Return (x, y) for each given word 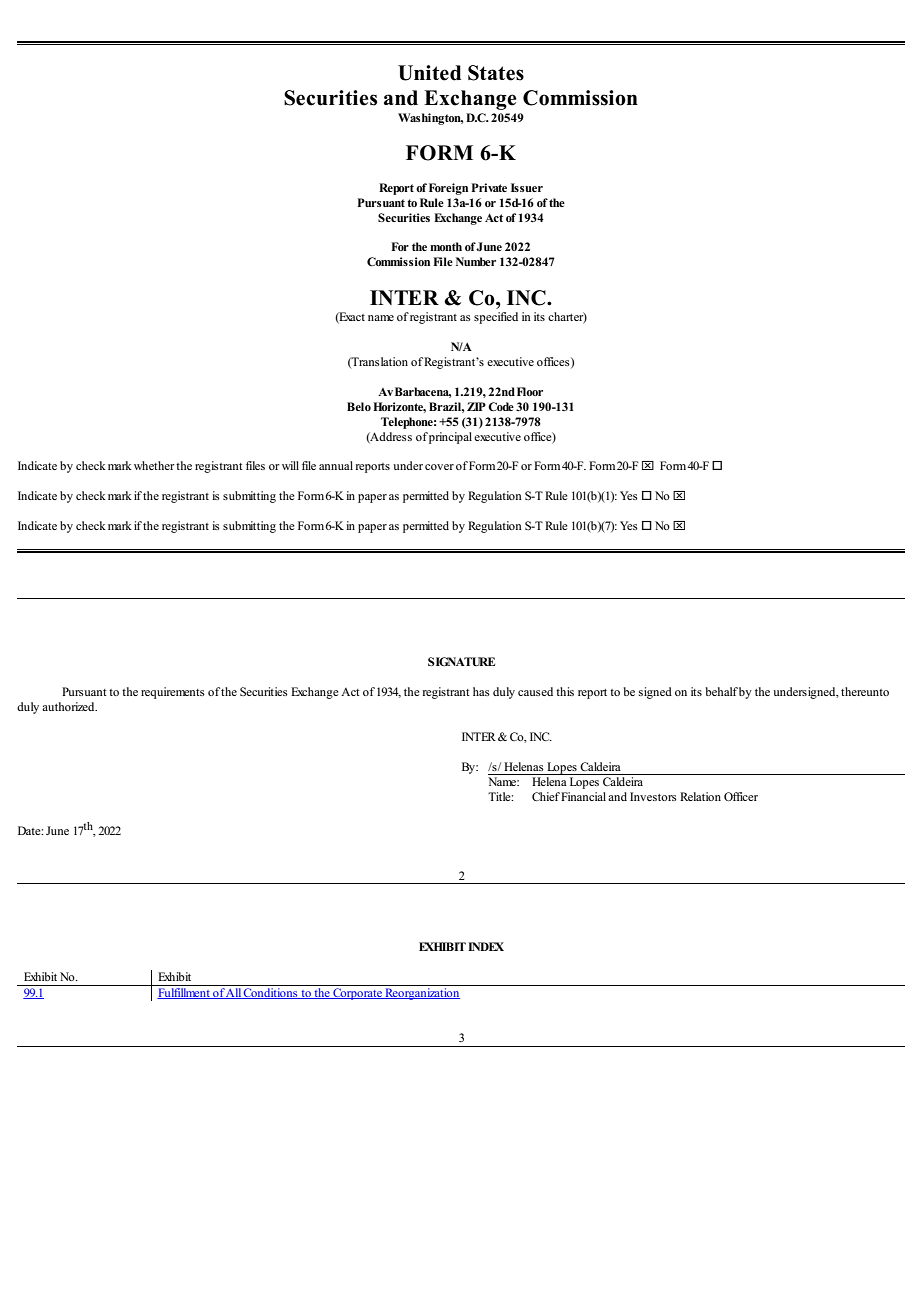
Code (501, 406)
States (496, 73)
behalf (721, 691)
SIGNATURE (461, 661)
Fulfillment (184, 993)
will (290, 465)
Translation (379, 362)
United (429, 73)
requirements (173, 693)
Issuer (527, 187)
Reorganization (421, 994)
